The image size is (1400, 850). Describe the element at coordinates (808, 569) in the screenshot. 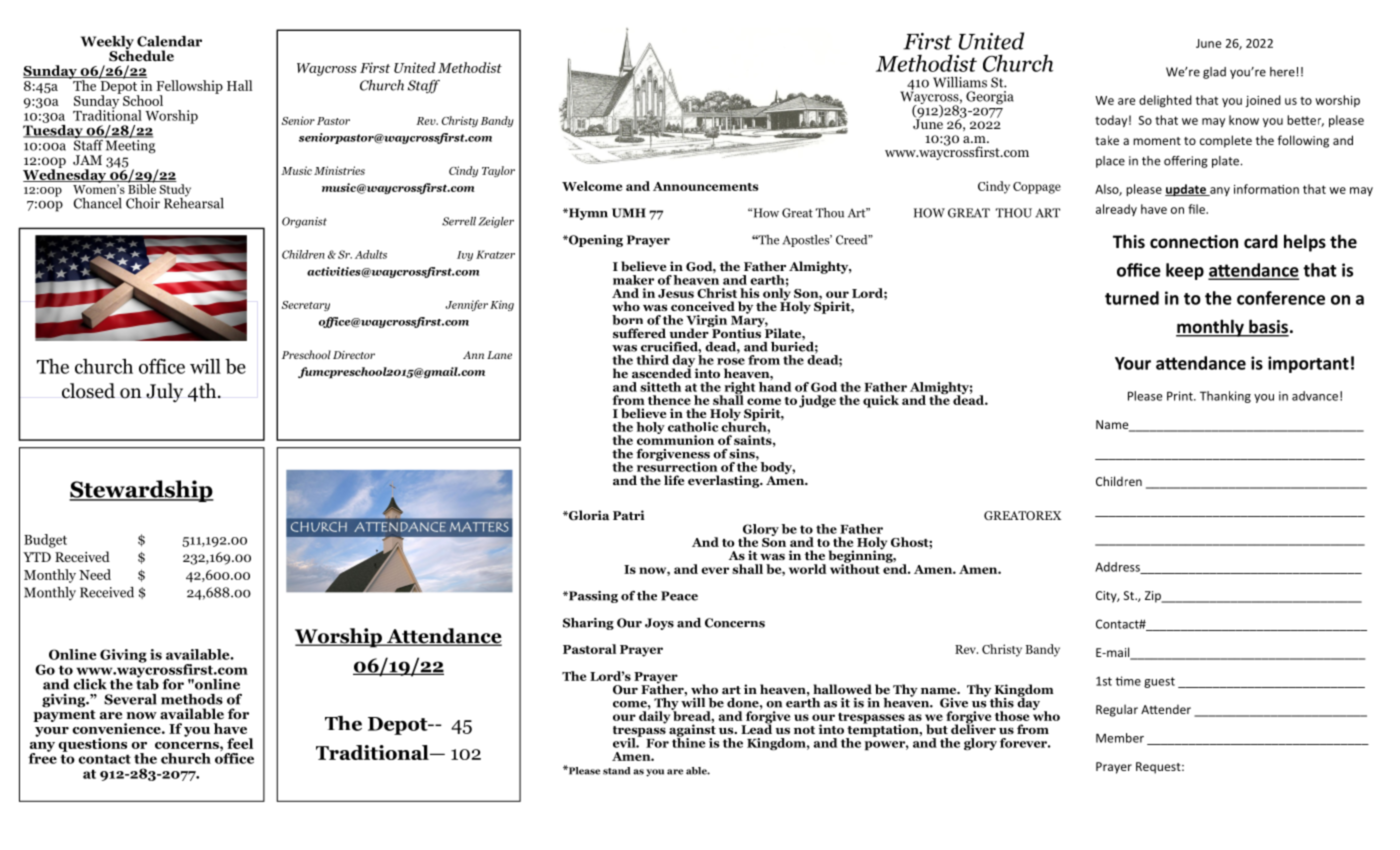

I see `world` at that location.
